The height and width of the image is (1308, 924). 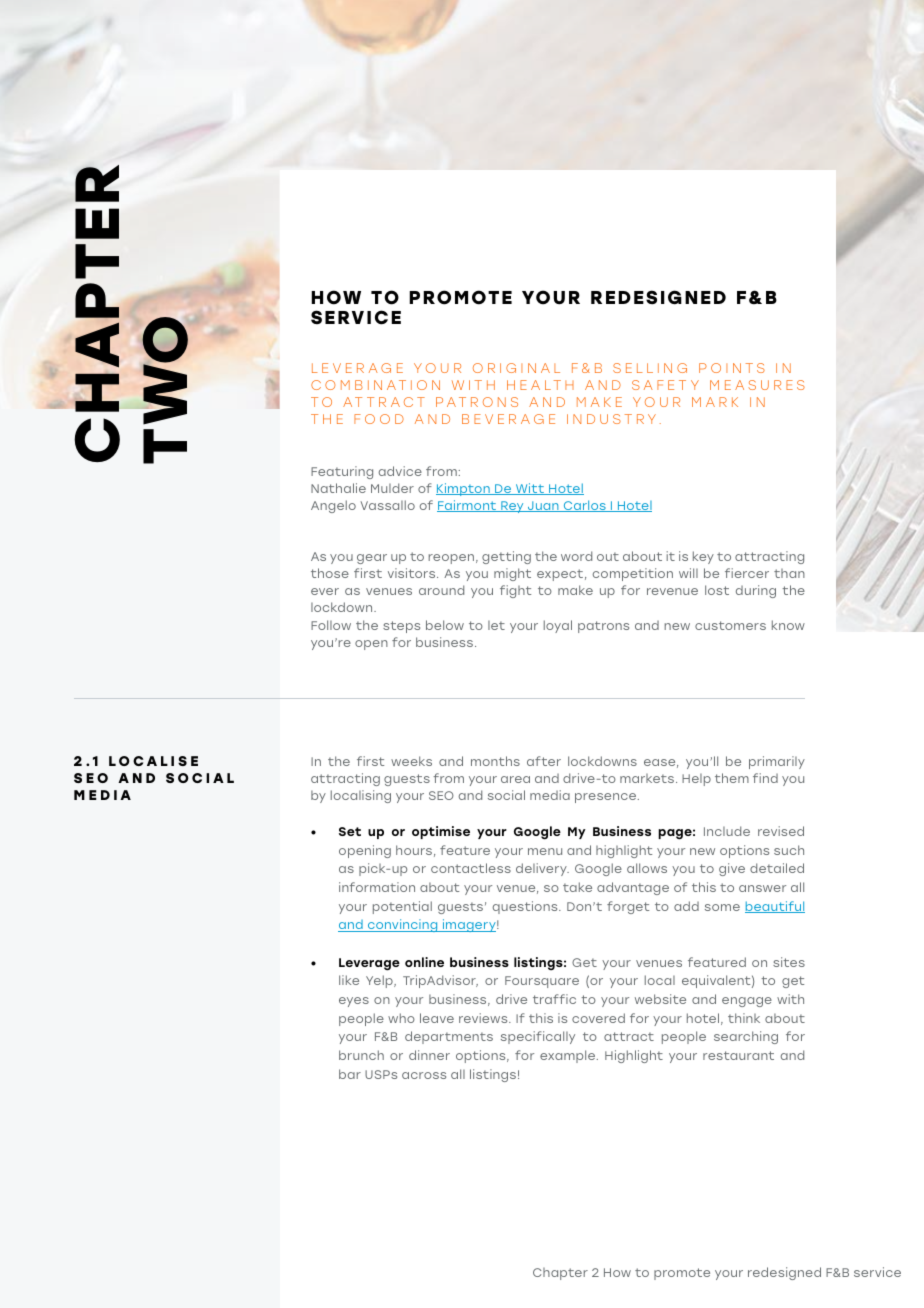 What do you see at coordinates (526, 907) in the image?
I see `questions` at bounding box center [526, 907].
